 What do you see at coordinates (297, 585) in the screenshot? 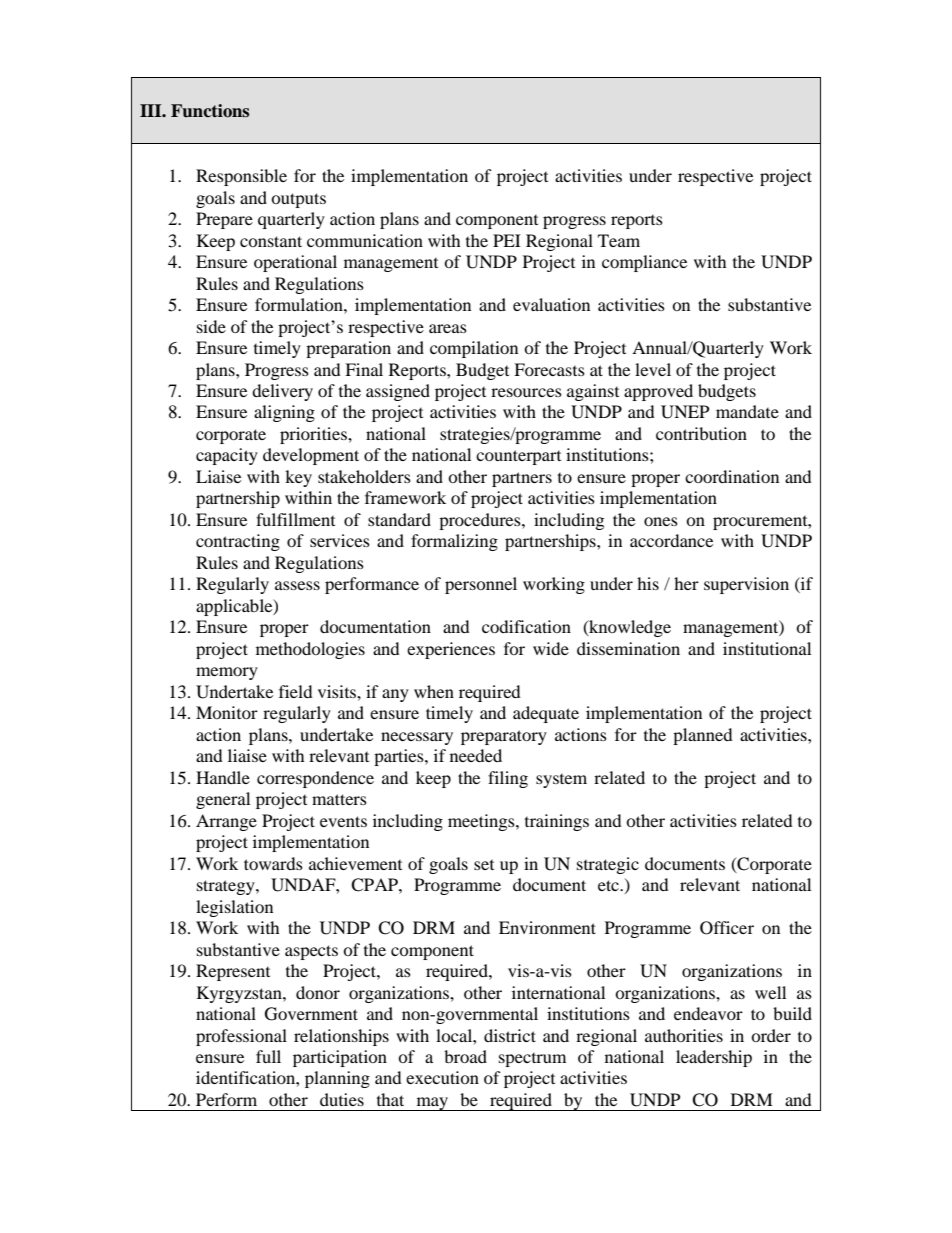
I see `assess` at bounding box center [297, 585].
